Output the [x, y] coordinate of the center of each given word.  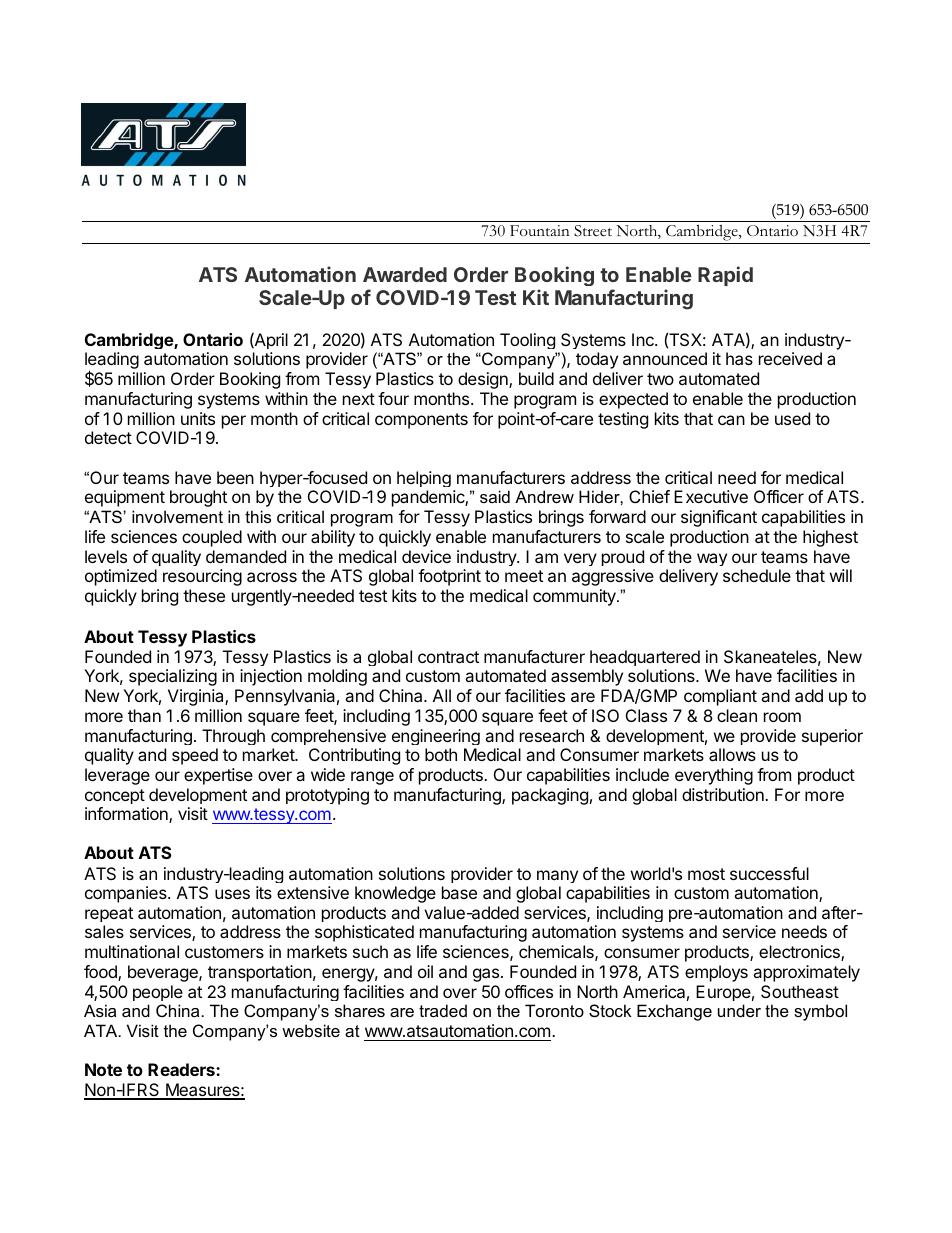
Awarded [405, 274]
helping [424, 481]
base [459, 892]
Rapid [725, 276]
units [198, 418]
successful [769, 873]
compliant [720, 697]
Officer [779, 496]
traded [443, 1010]
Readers [182, 1069]
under [739, 1010]
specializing [173, 677]
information [127, 815]
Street [593, 231]
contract [448, 657]
